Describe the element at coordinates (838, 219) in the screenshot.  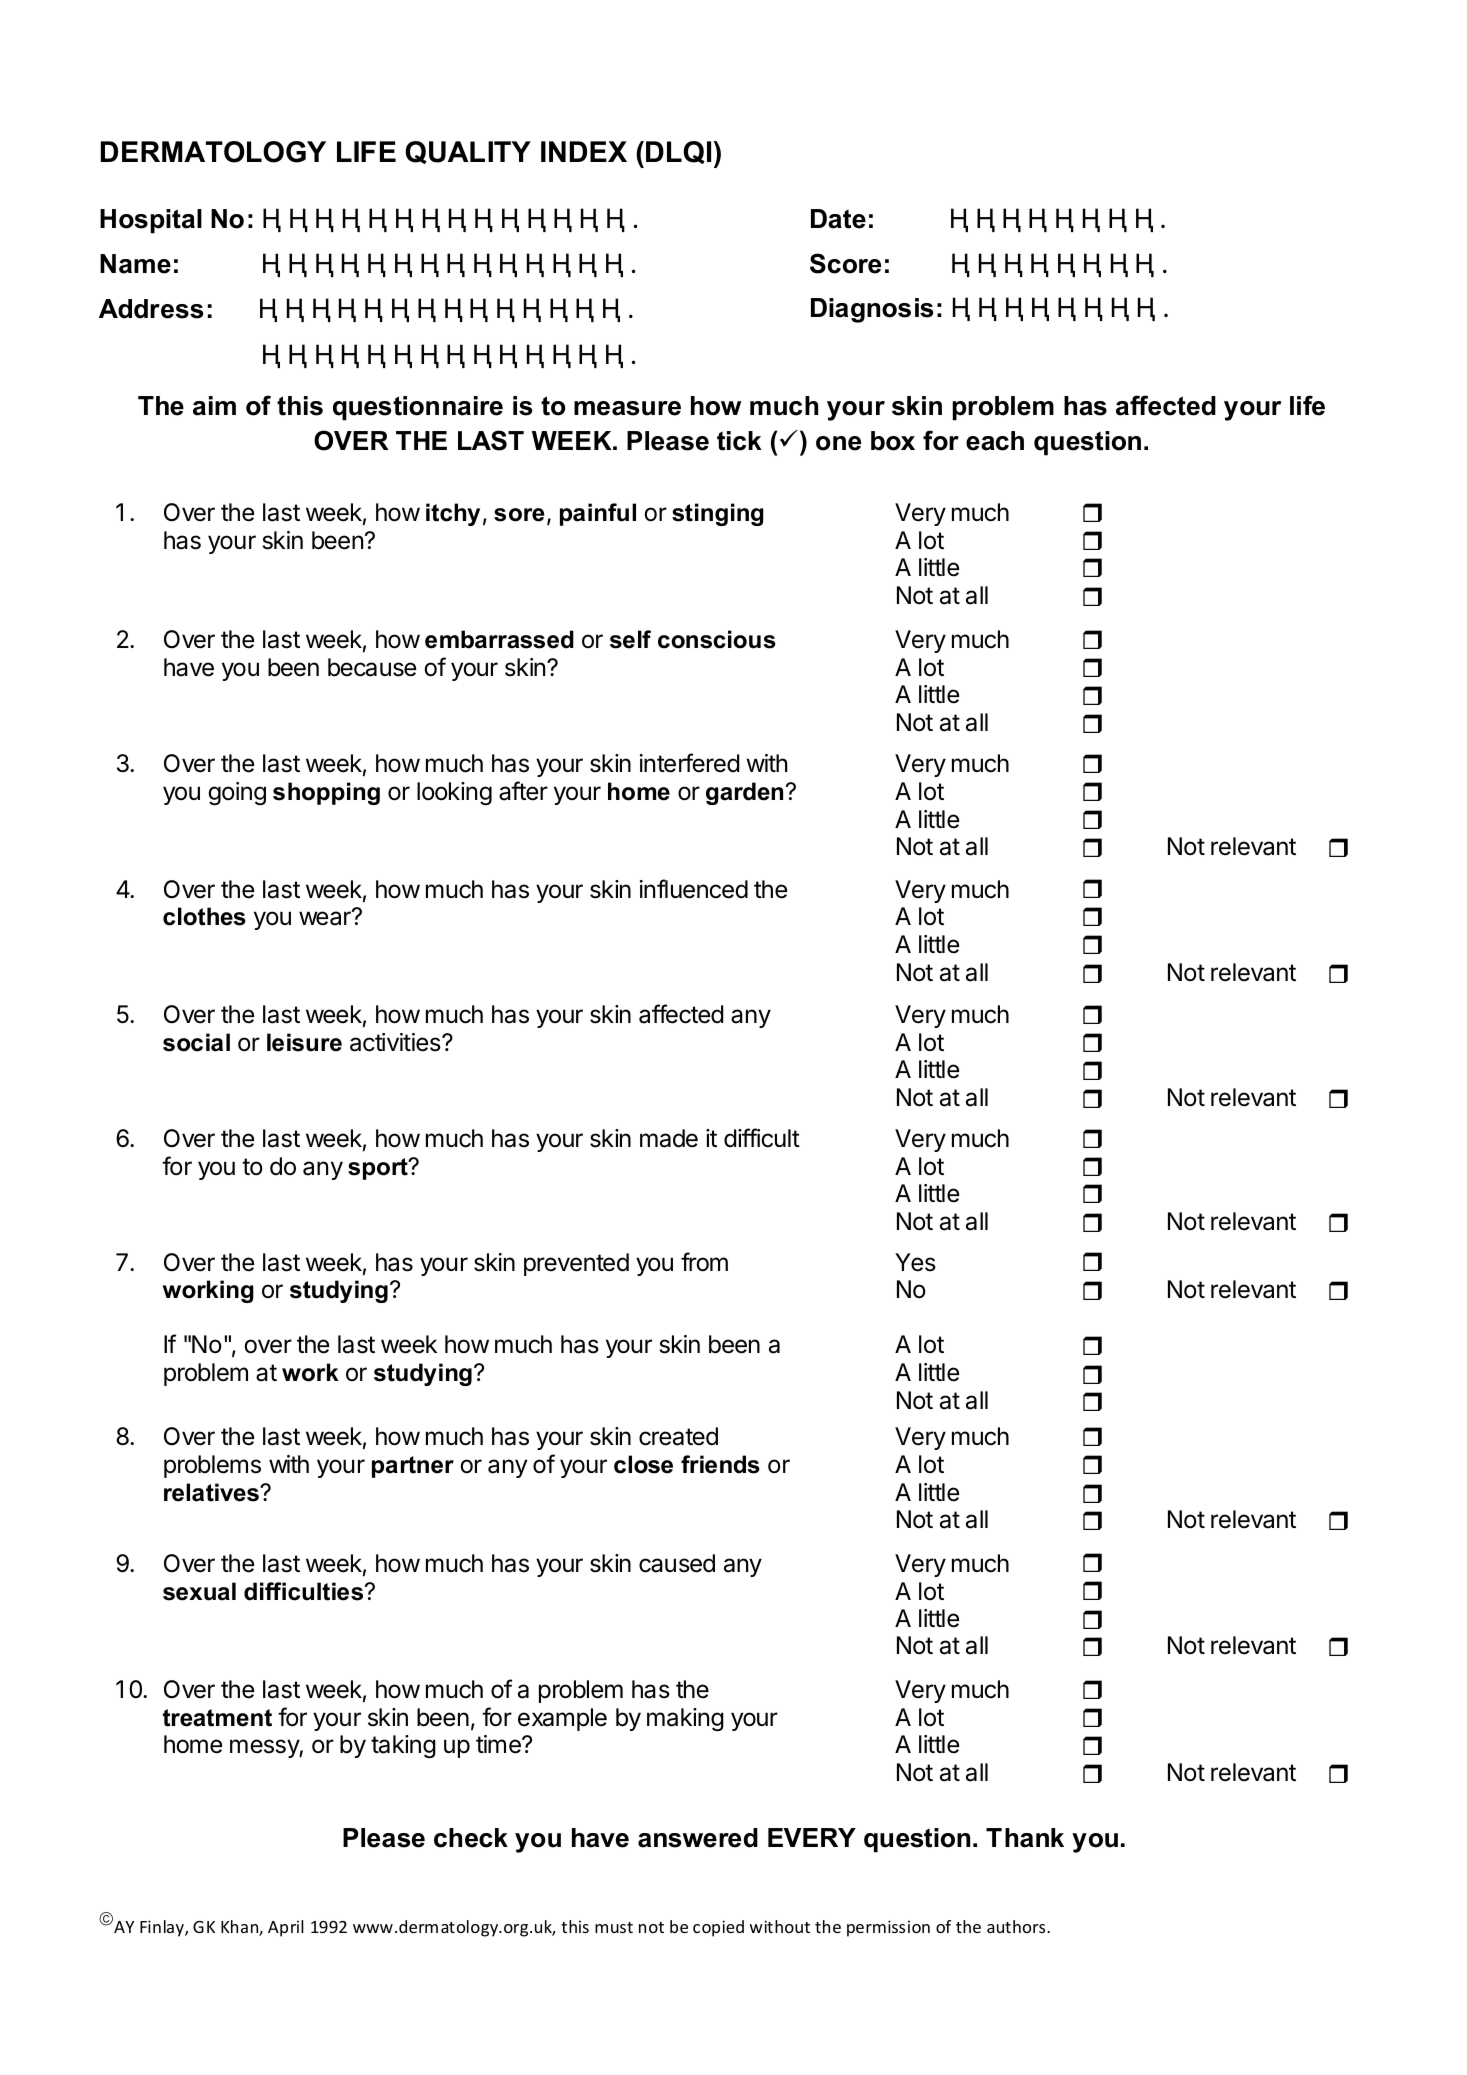
I see `Date` at that location.
